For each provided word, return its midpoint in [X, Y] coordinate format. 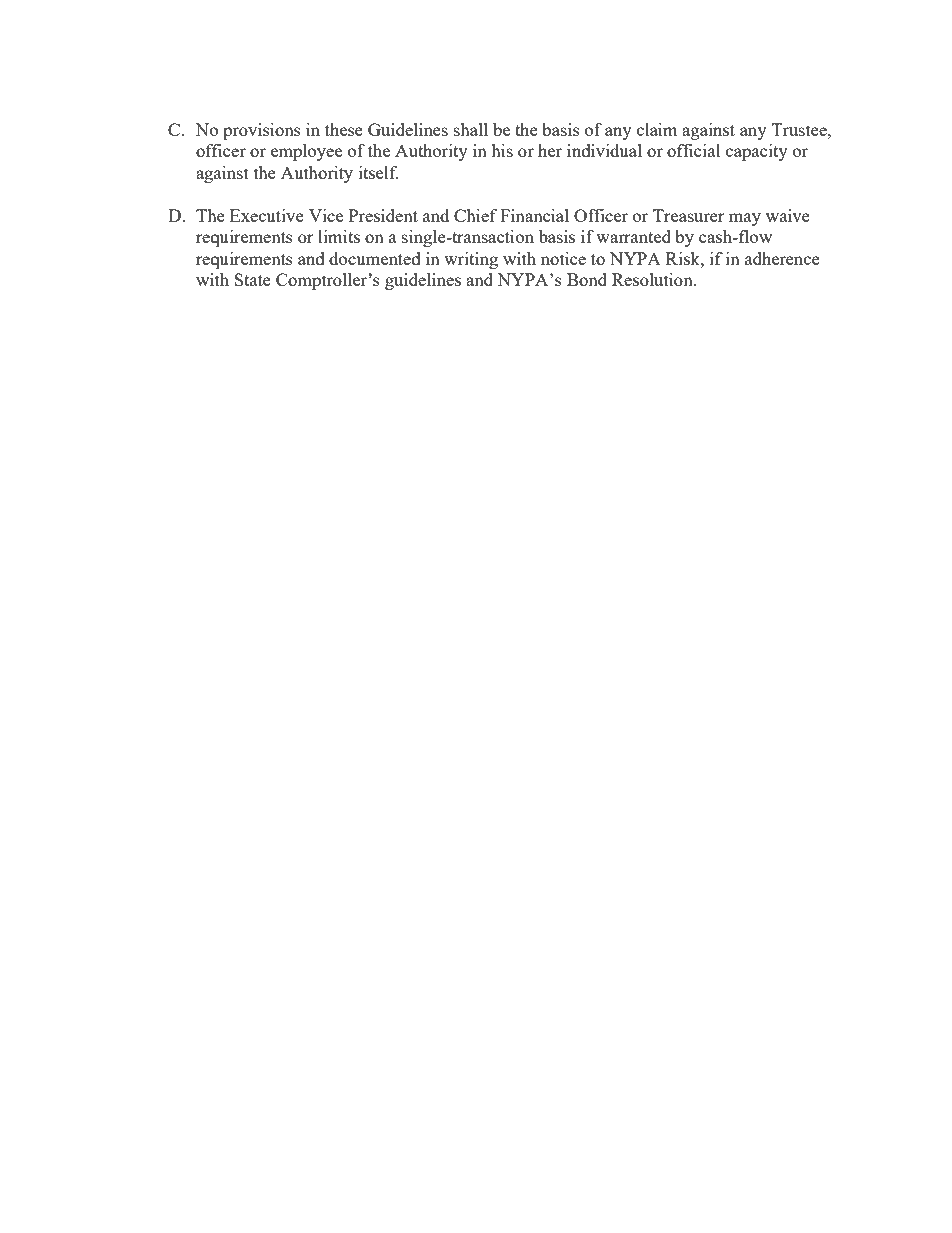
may [745, 219]
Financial [534, 215]
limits [339, 236]
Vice [326, 215]
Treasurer [689, 215]
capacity [757, 152]
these [344, 129]
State [252, 279]
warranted [633, 236]
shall [471, 129]
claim [657, 129]
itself [379, 172]
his [502, 150]
